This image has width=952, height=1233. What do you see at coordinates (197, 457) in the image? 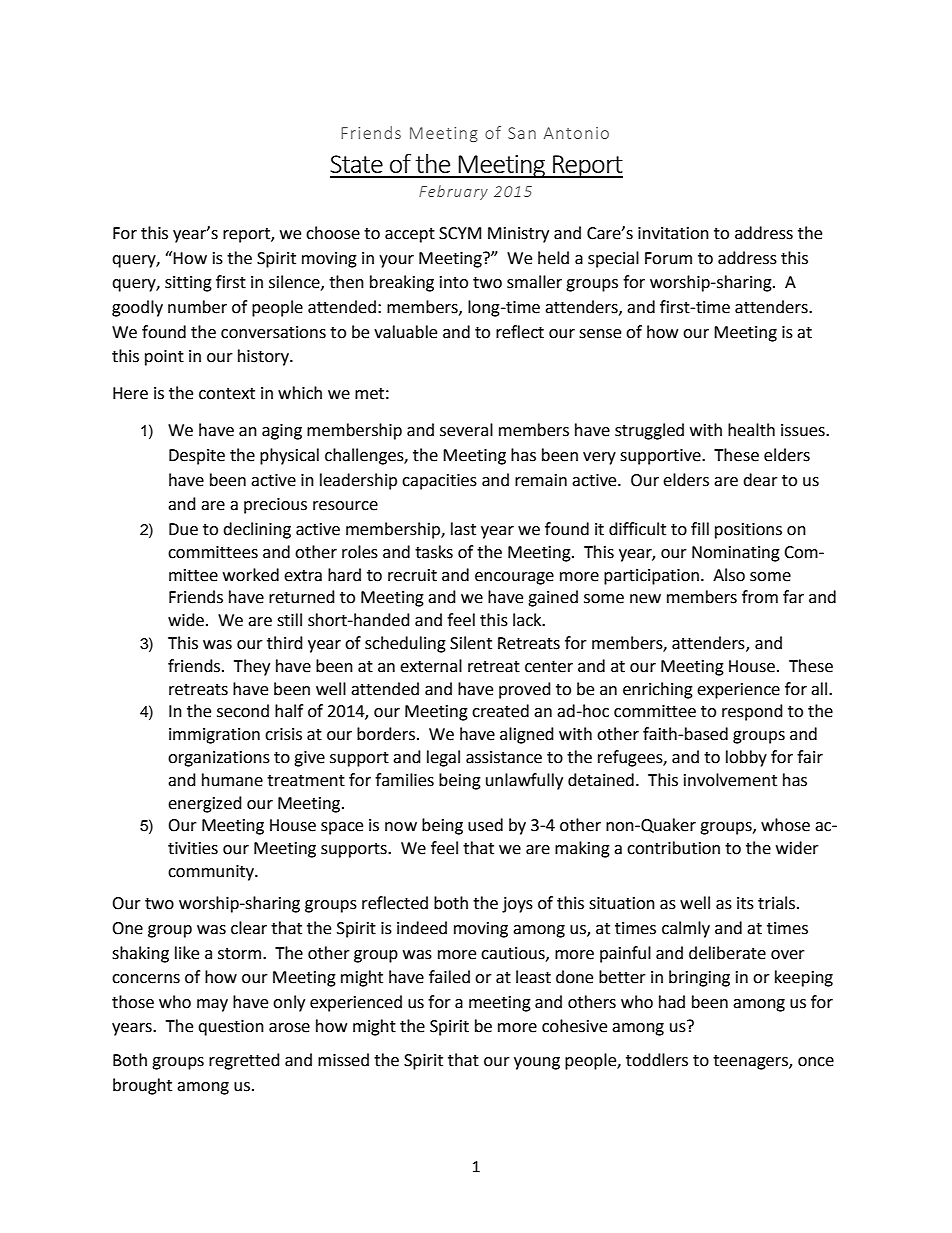
I see `Despite` at bounding box center [197, 457].
